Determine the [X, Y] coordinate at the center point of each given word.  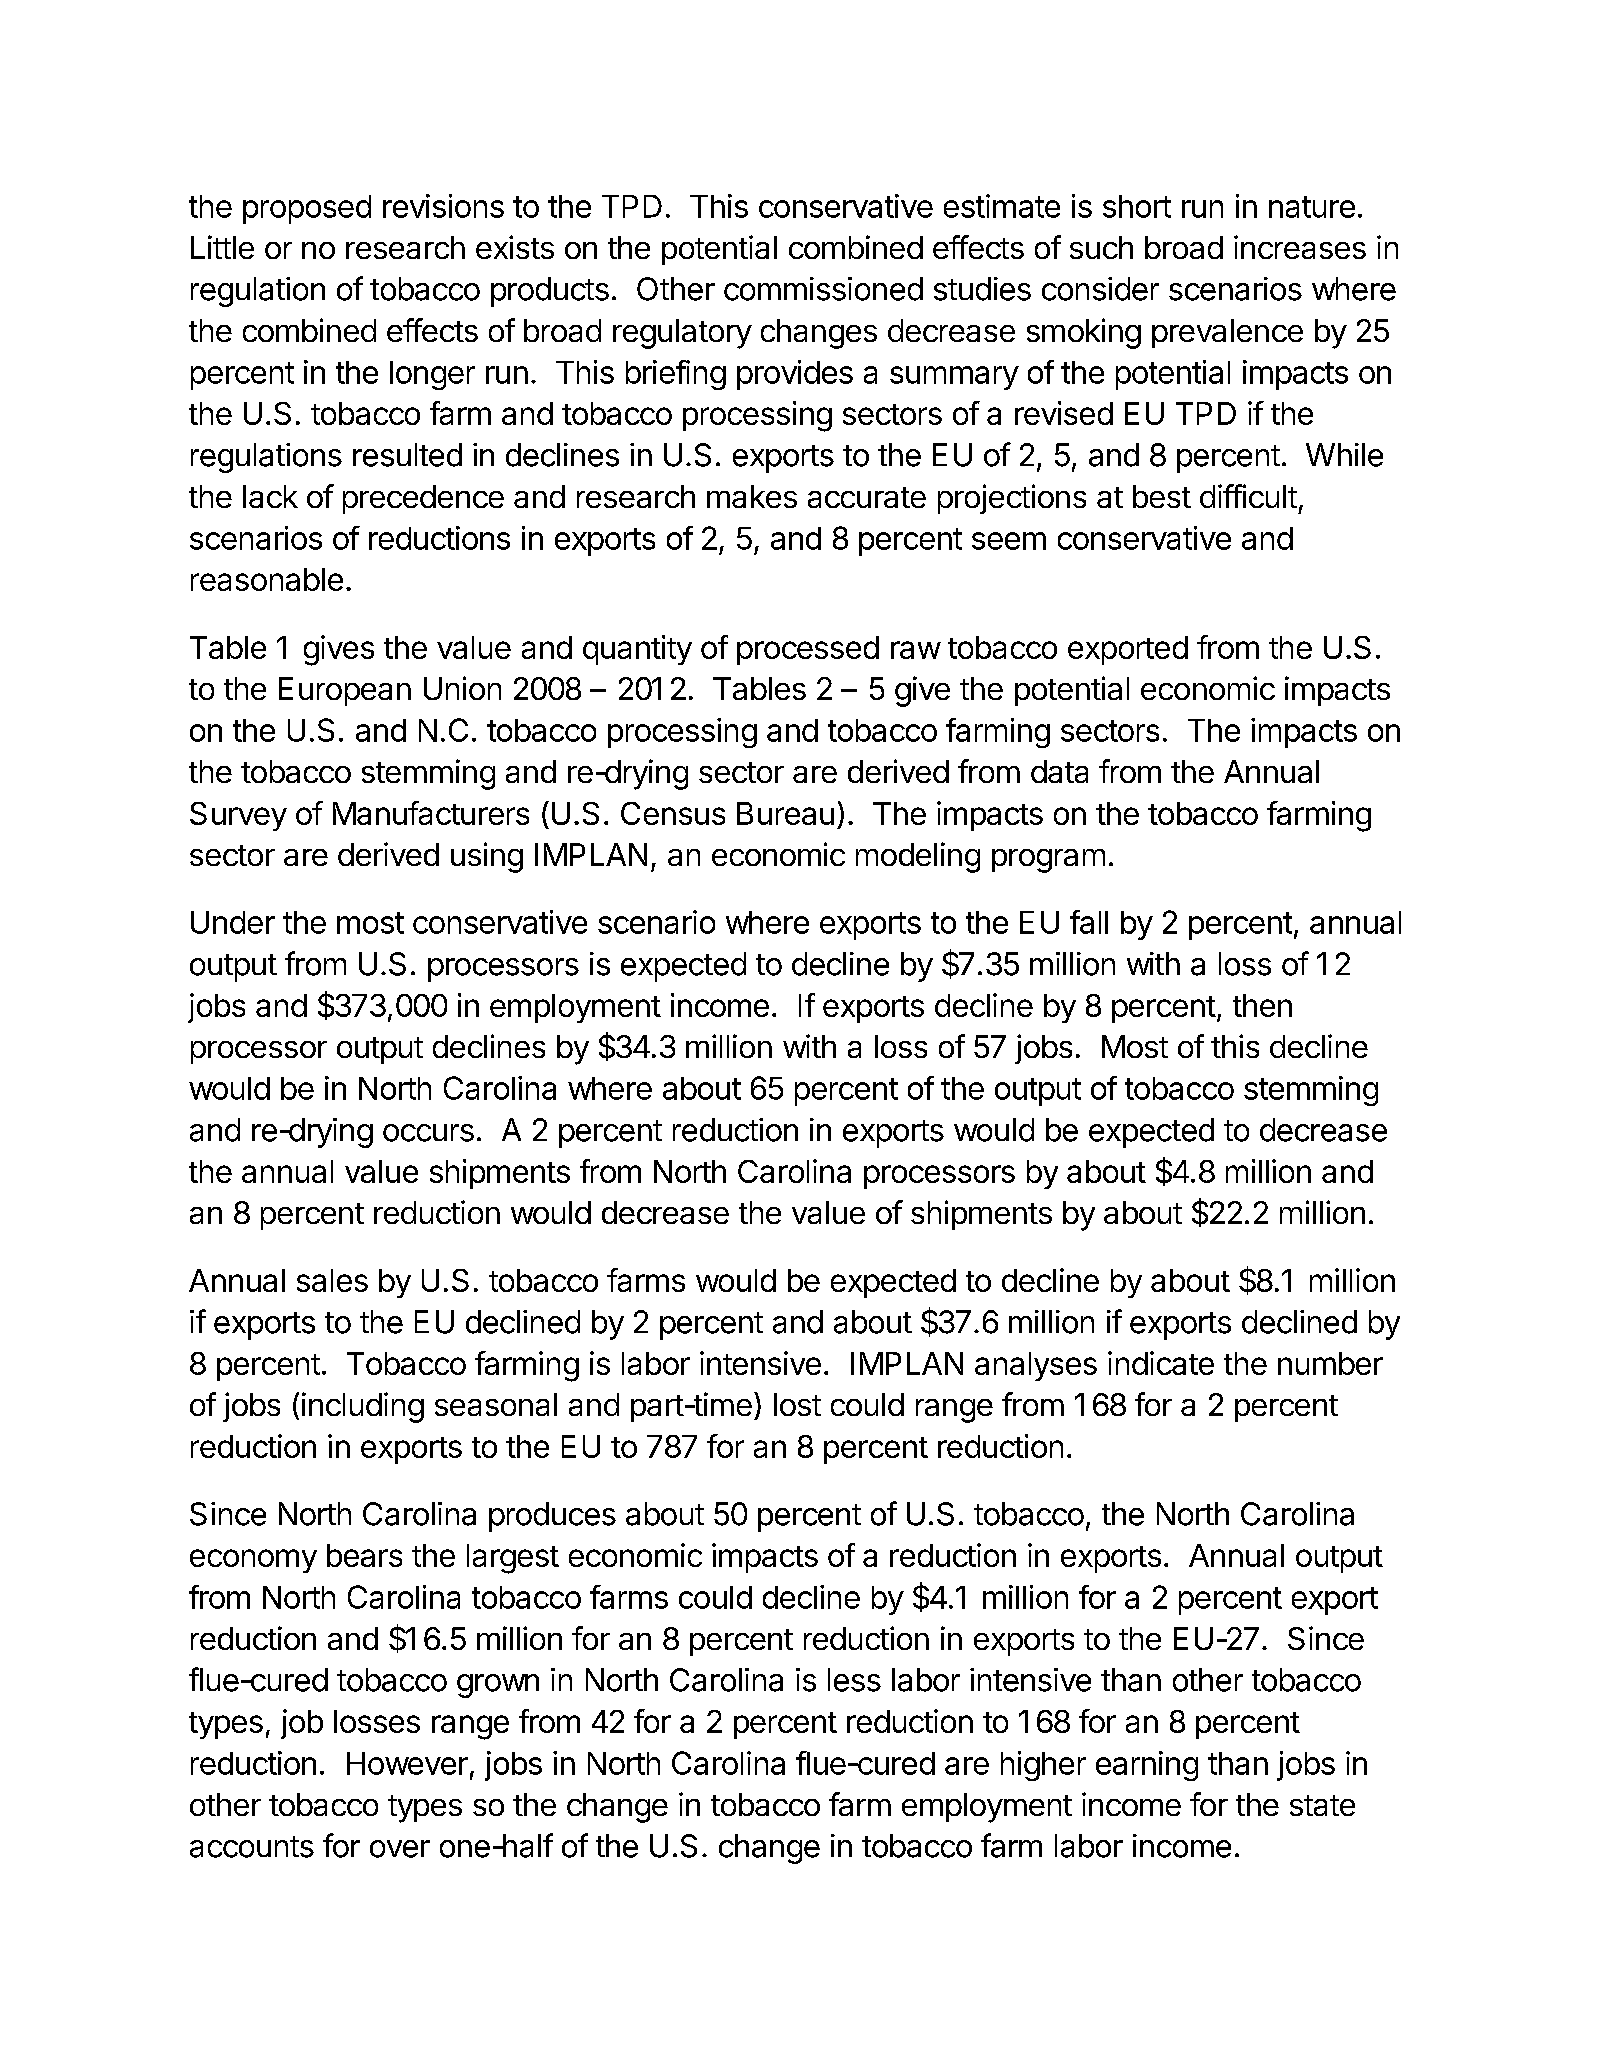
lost [797, 1404]
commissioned [823, 289]
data [1059, 771]
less [854, 1680]
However [407, 1763]
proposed [307, 209]
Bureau [785, 813]
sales [332, 1280]
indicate [1161, 1363]
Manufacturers [431, 813]
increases [1300, 247]
